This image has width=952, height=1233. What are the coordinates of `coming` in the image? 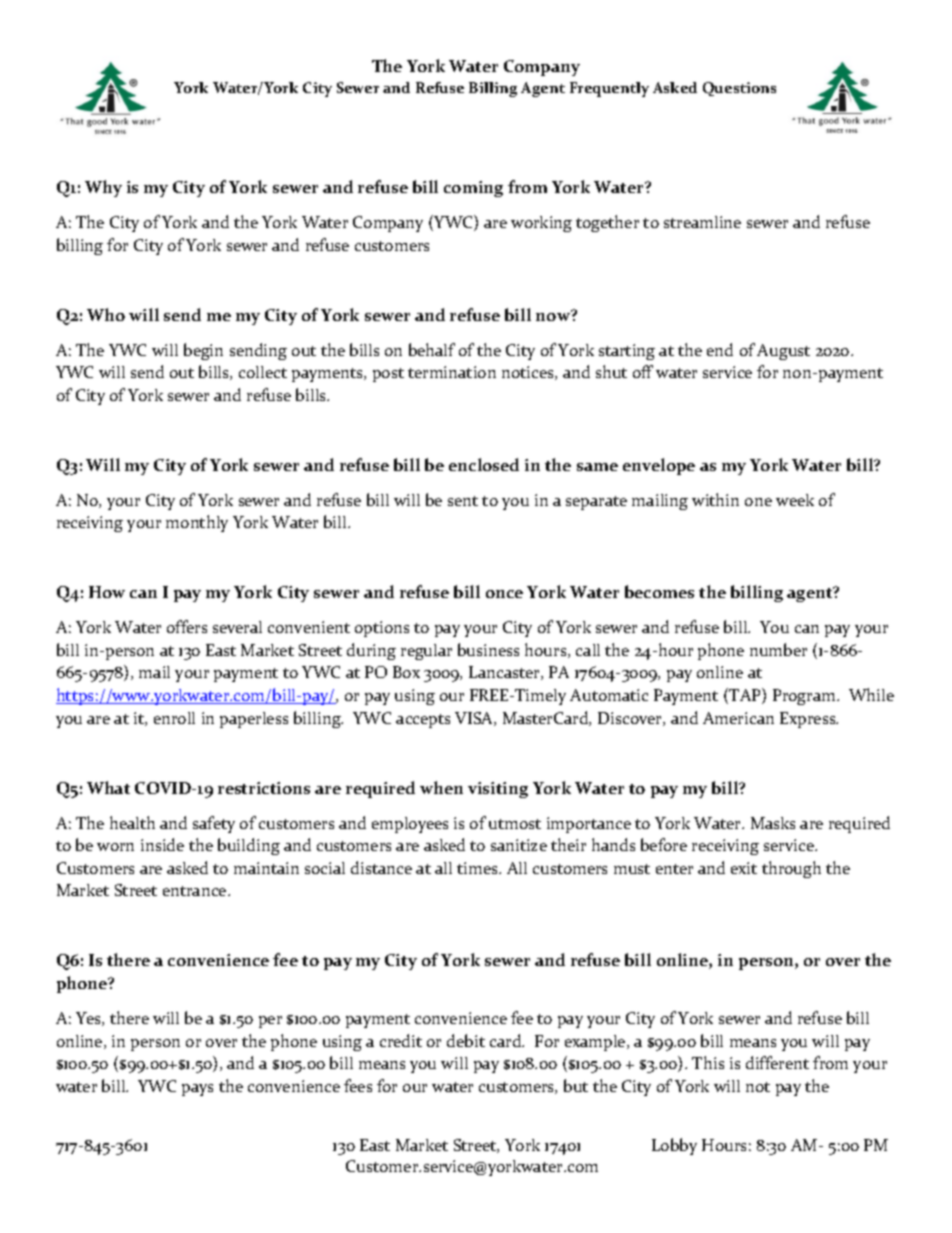 It's located at (473, 189).
